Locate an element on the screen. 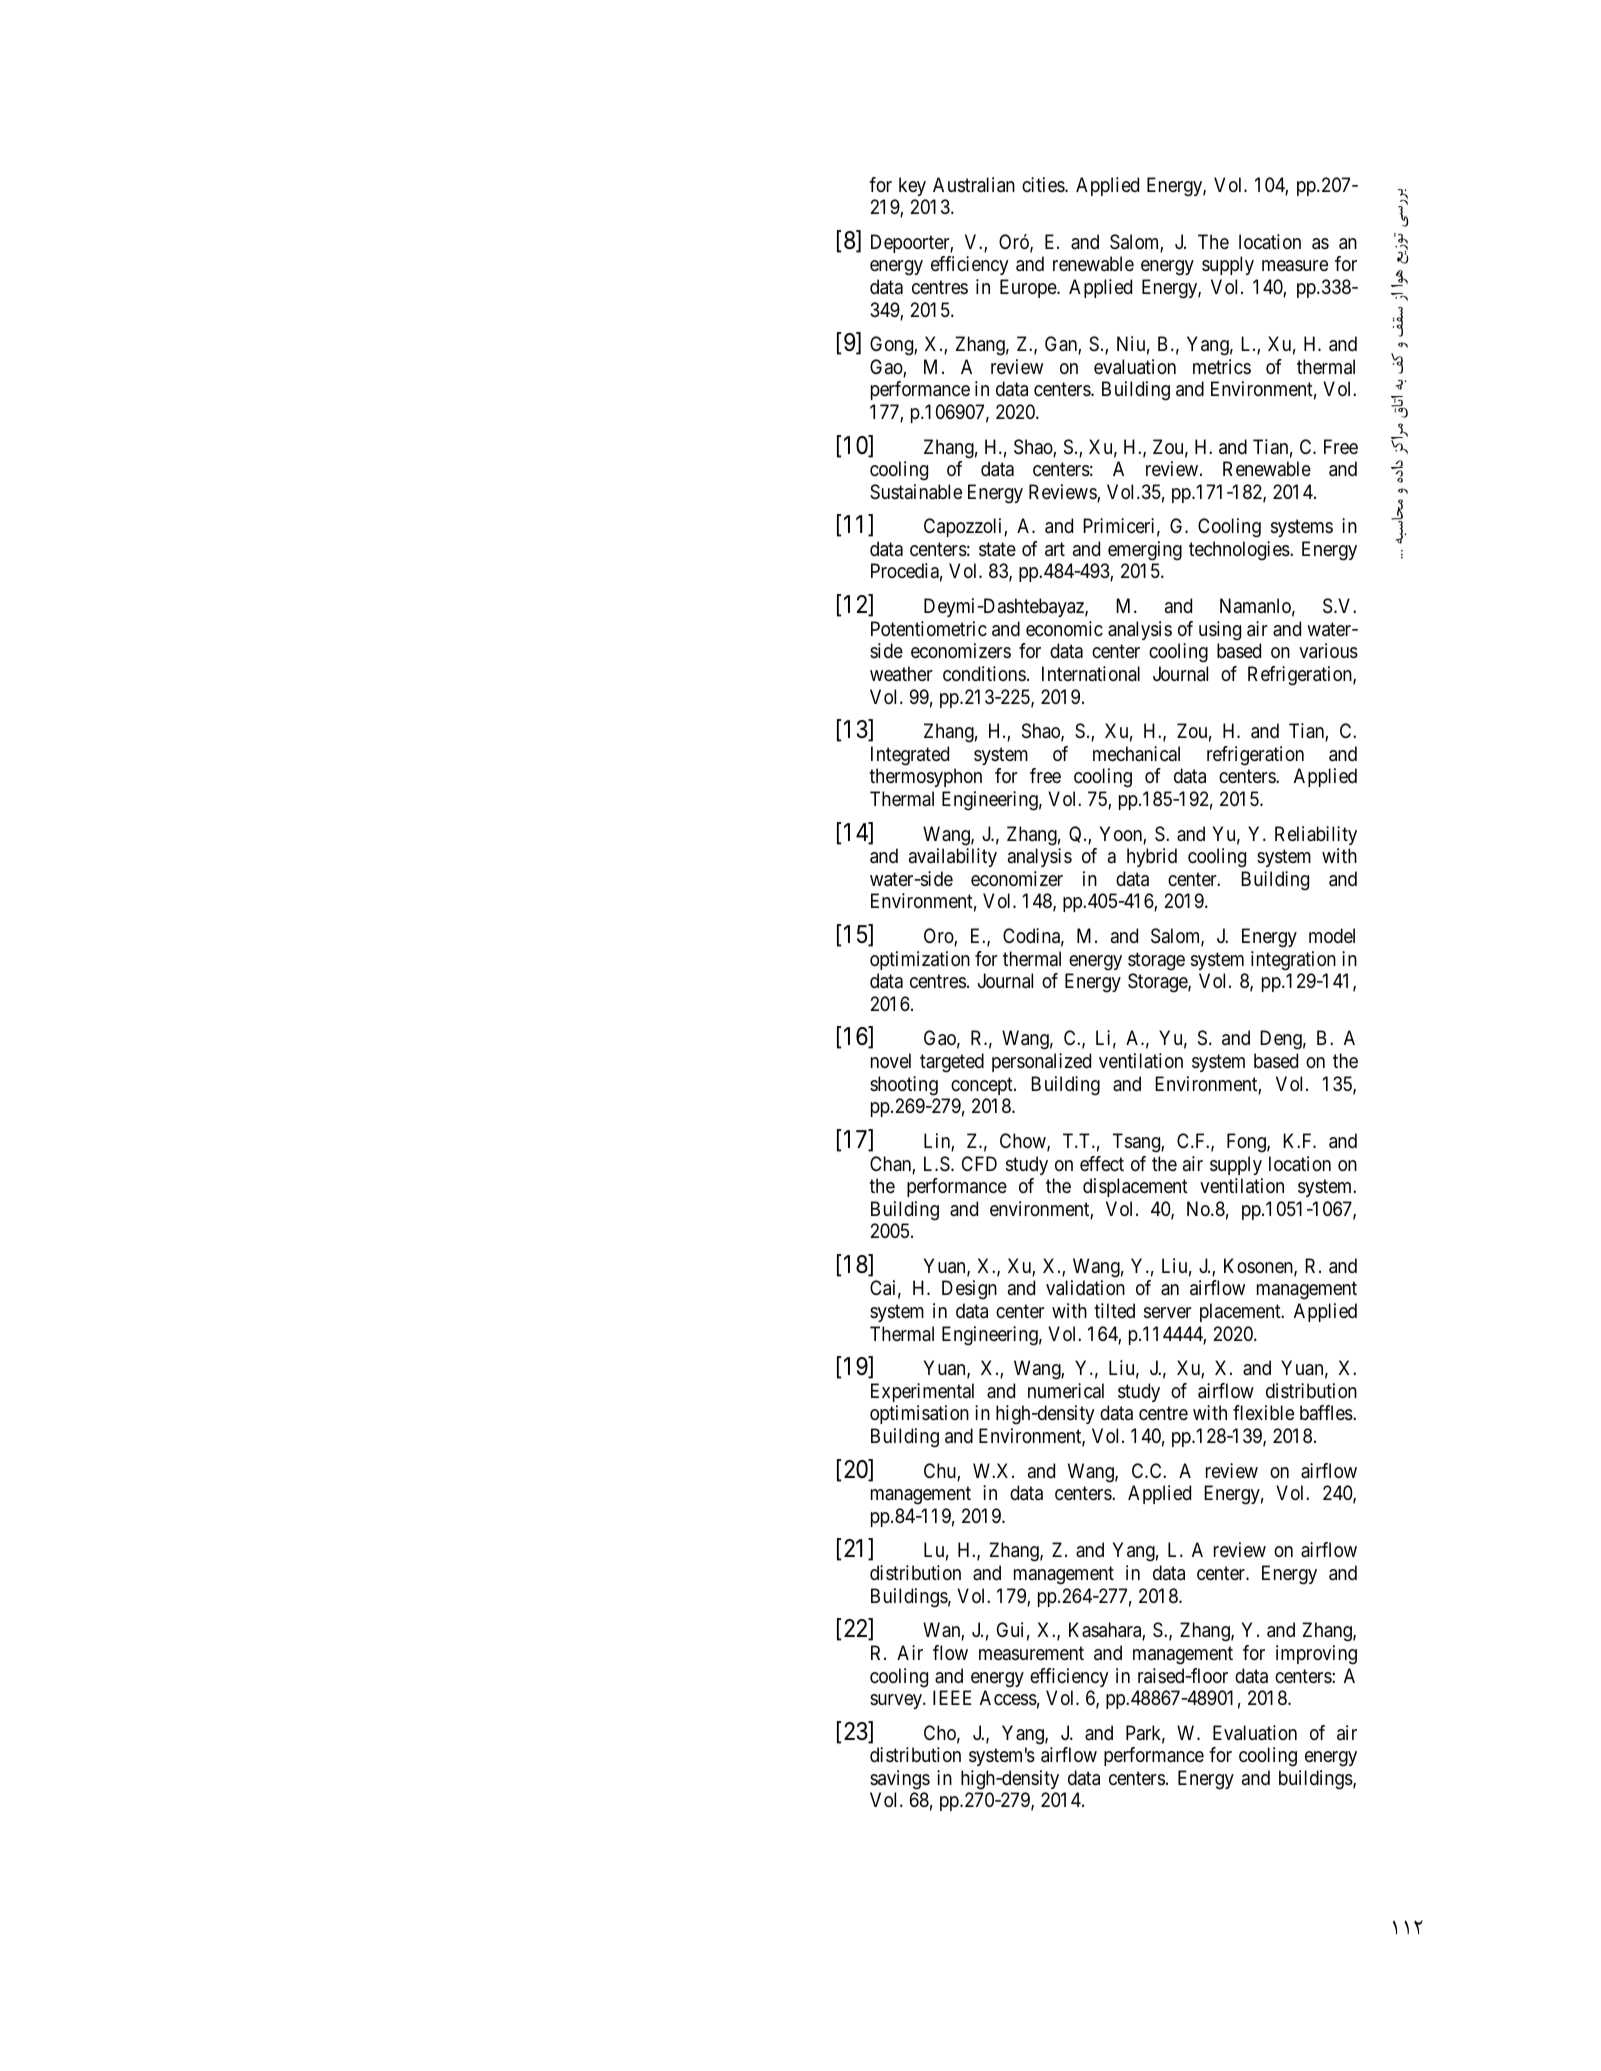  improving is located at coordinates (1316, 1655).
